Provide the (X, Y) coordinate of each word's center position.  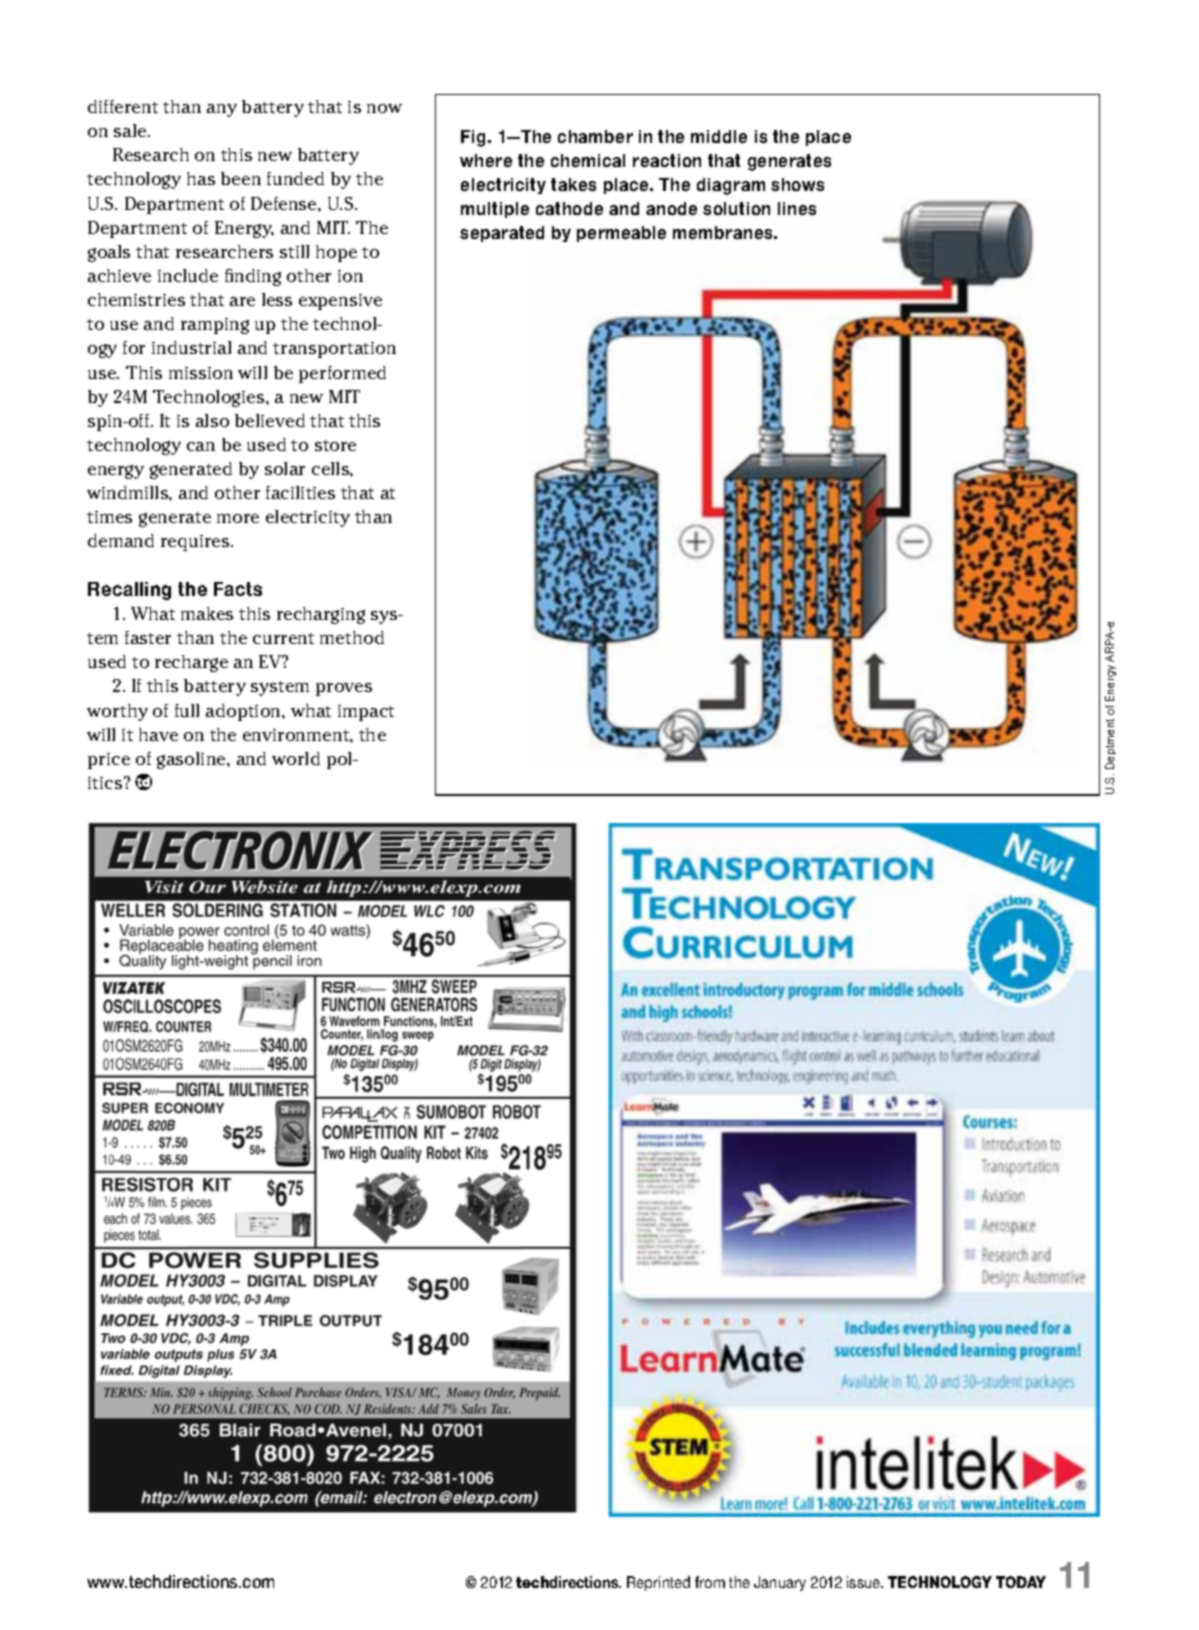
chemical (588, 160)
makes (207, 613)
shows (797, 184)
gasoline (192, 760)
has (201, 178)
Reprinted (658, 1583)
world (296, 758)
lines (797, 208)
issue (865, 1582)
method (352, 637)
